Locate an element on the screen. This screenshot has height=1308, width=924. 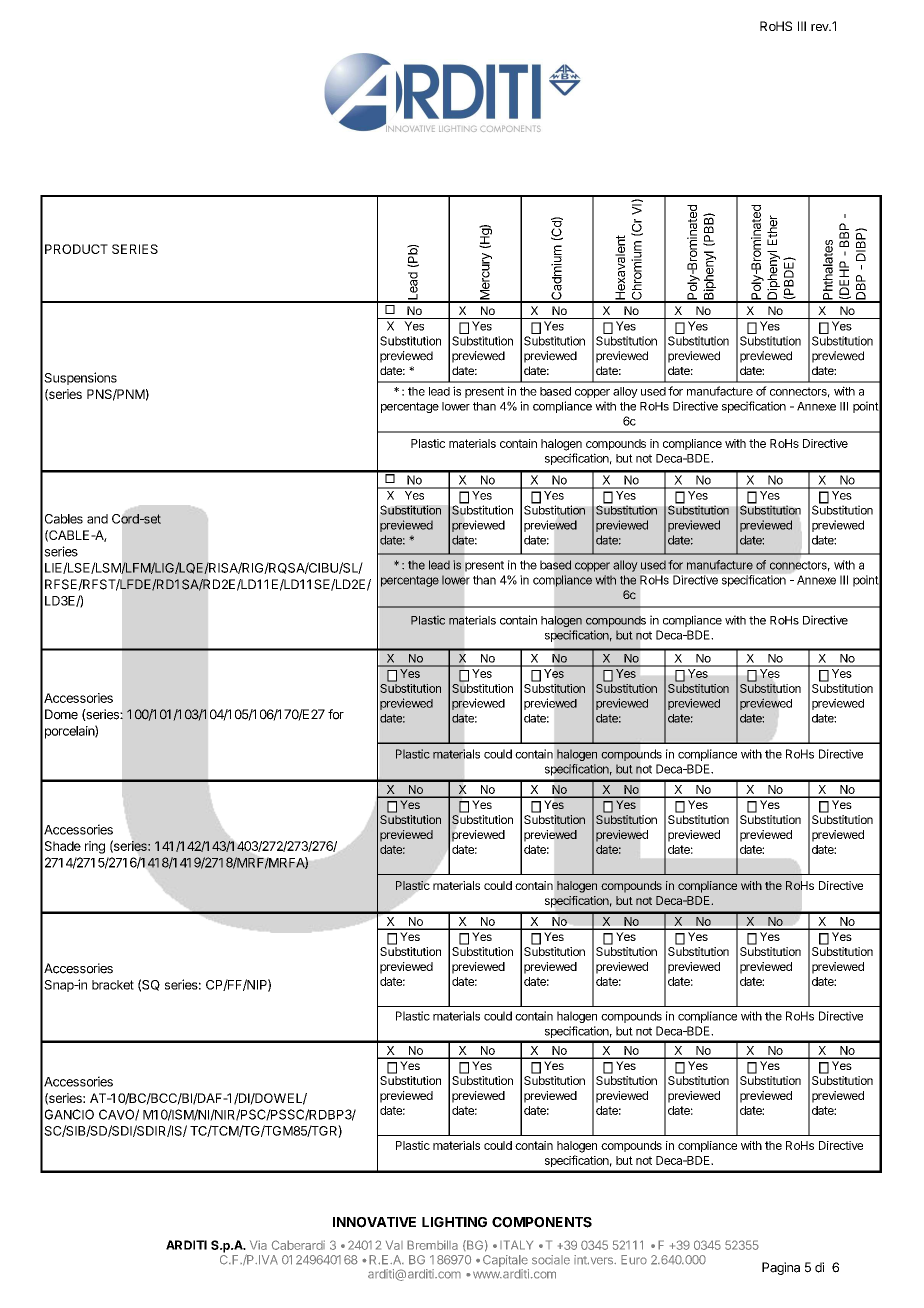
PRODUCT is located at coordinates (76, 249).
